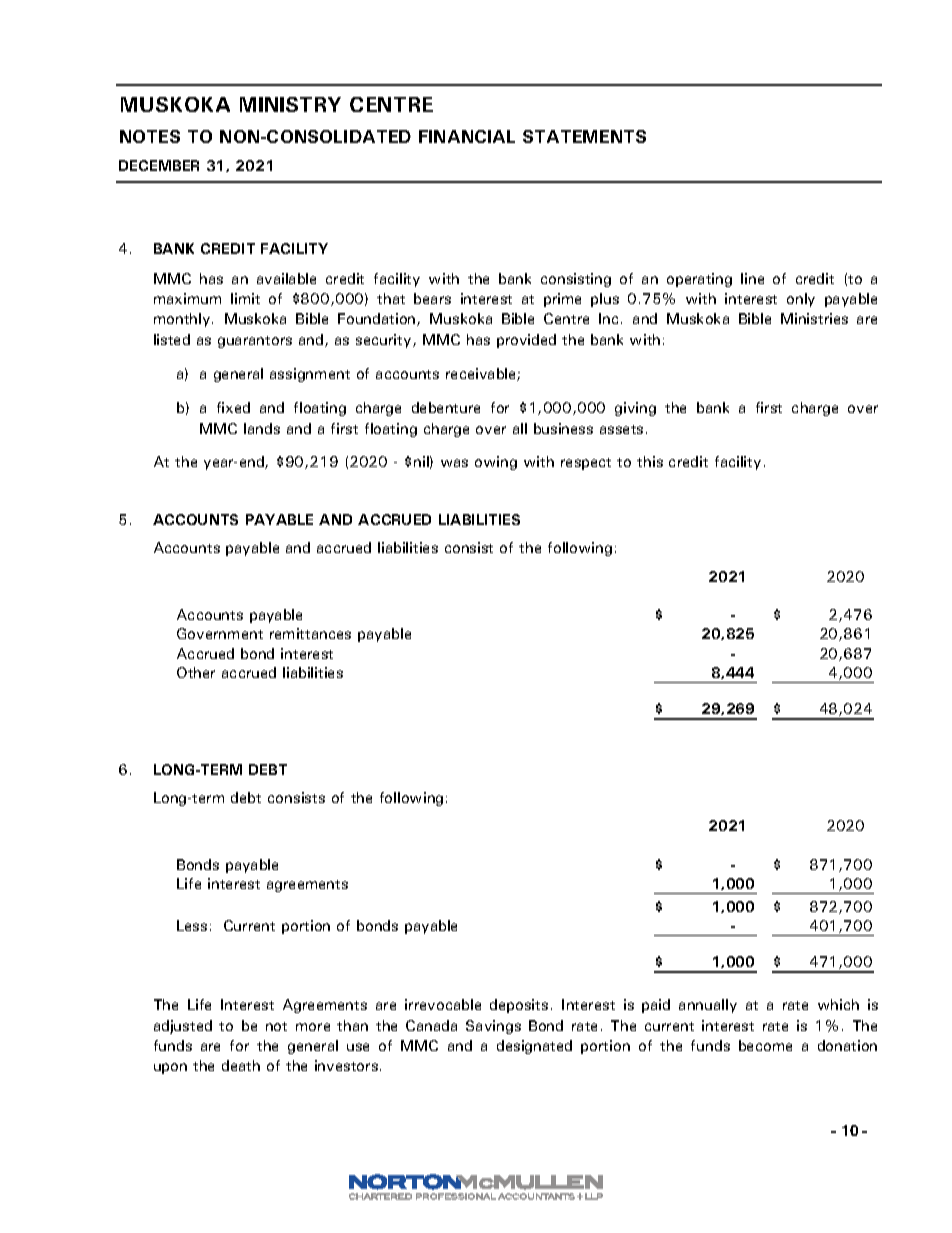 This screenshot has width=952, height=1233. Describe the element at coordinates (196, 672) in the screenshot. I see `Other` at that location.
